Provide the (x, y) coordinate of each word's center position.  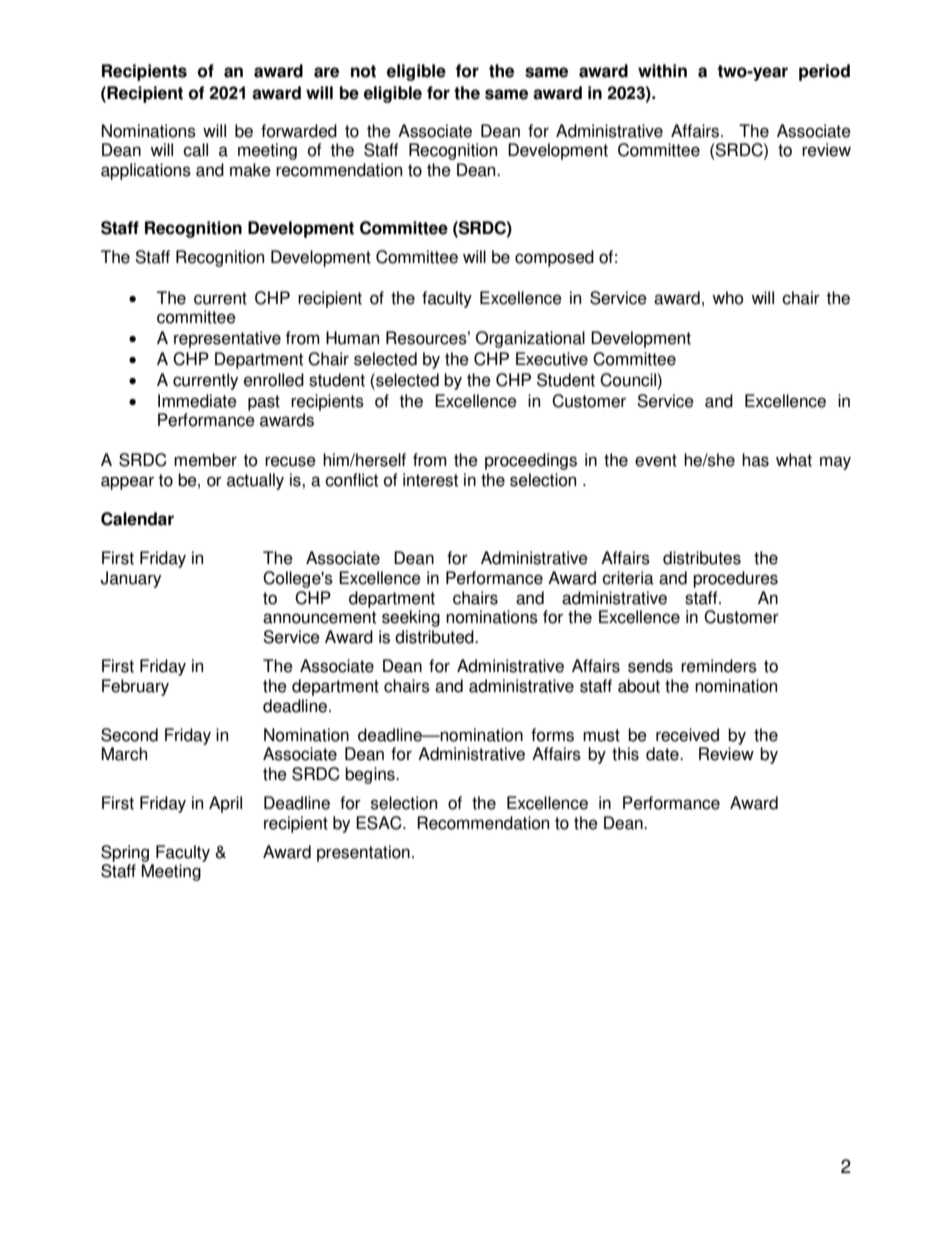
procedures (735, 579)
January (131, 579)
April (225, 804)
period (824, 72)
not (363, 71)
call (195, 150)
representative (227, 339)
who (728, 298)
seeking (411, 618)
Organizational (530, 339)
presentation (363, 853)
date (663, 754)
